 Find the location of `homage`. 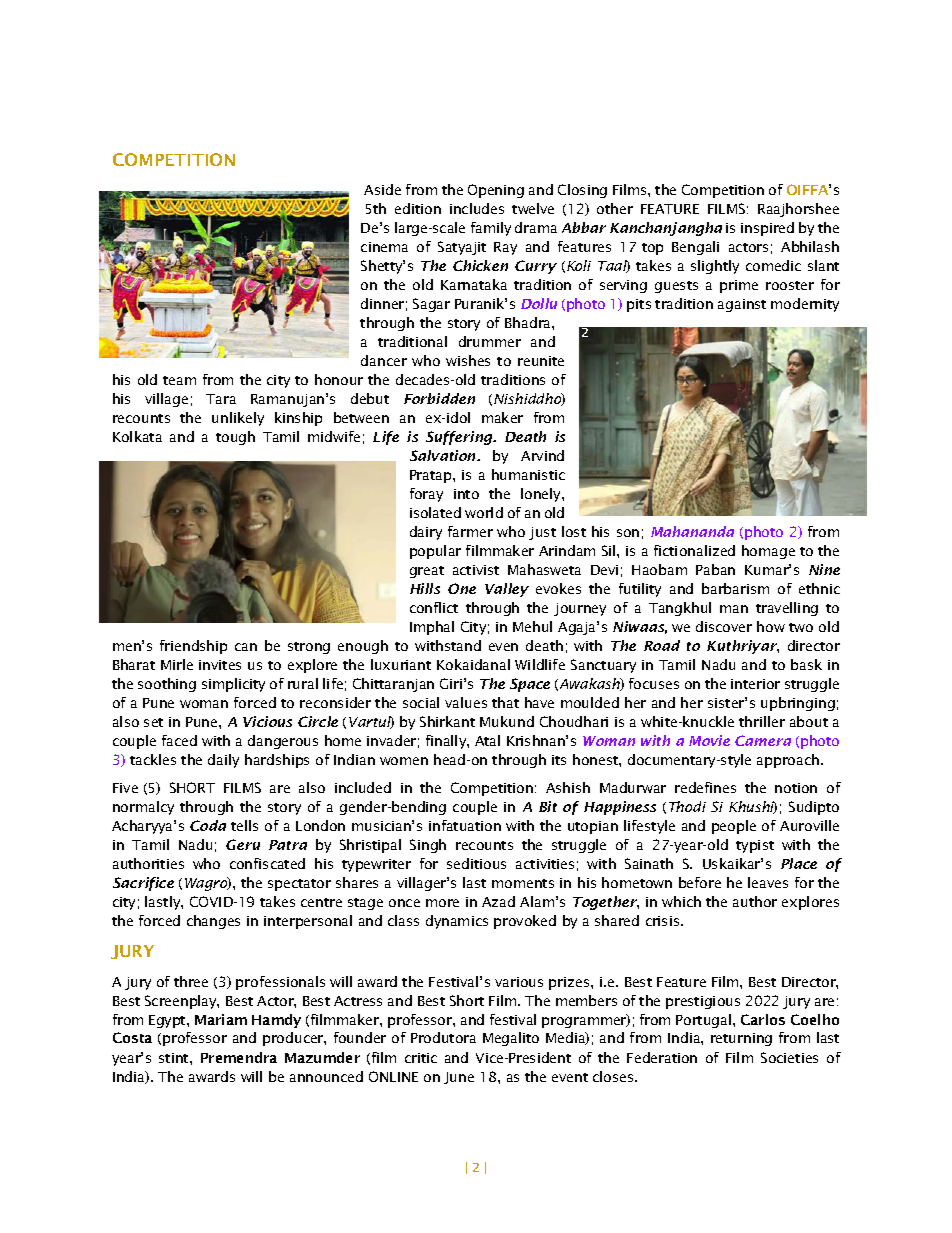

homage is located at coordinates (768, 552).
